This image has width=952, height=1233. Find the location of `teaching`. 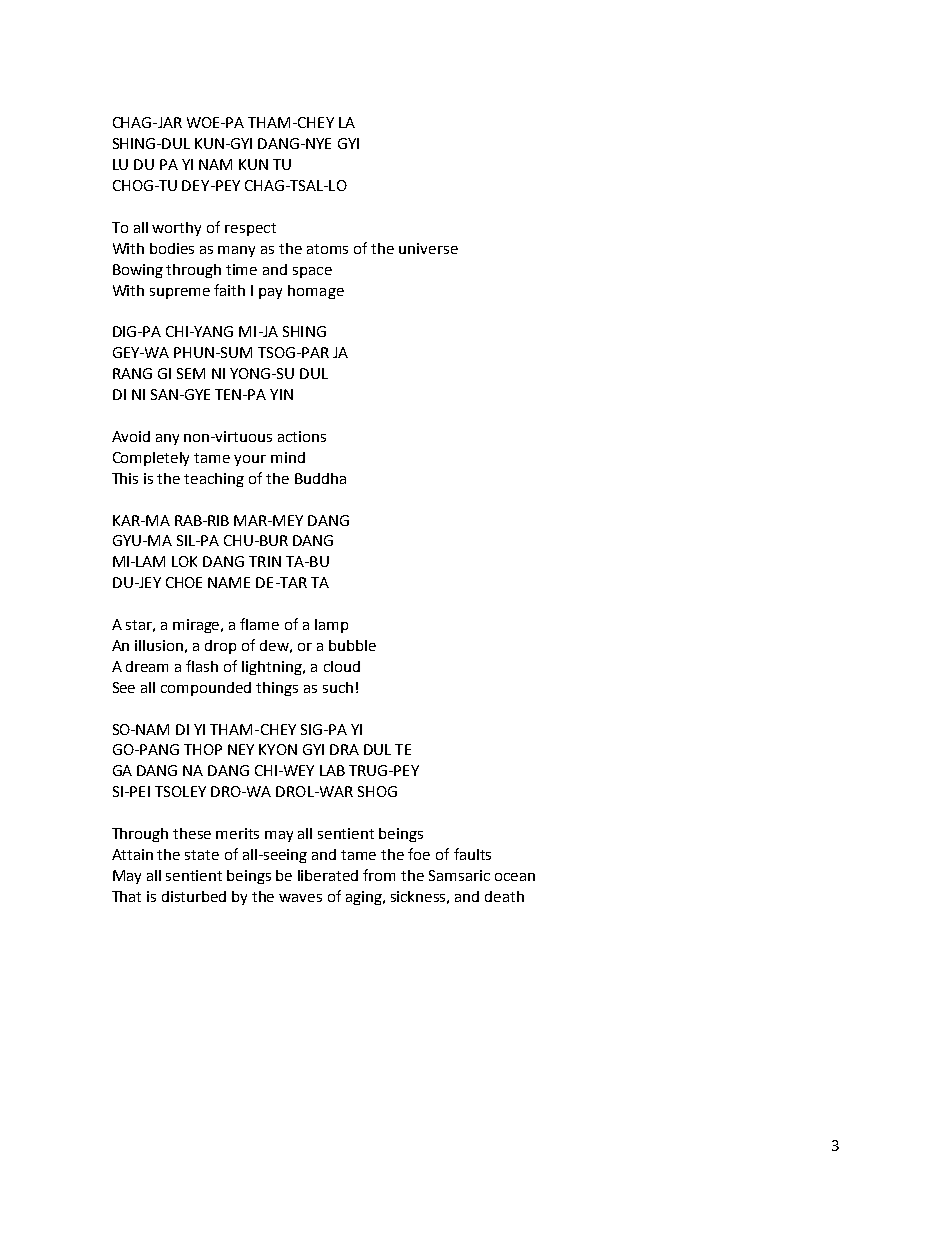

teaching is located at coordinates (214, 480).
